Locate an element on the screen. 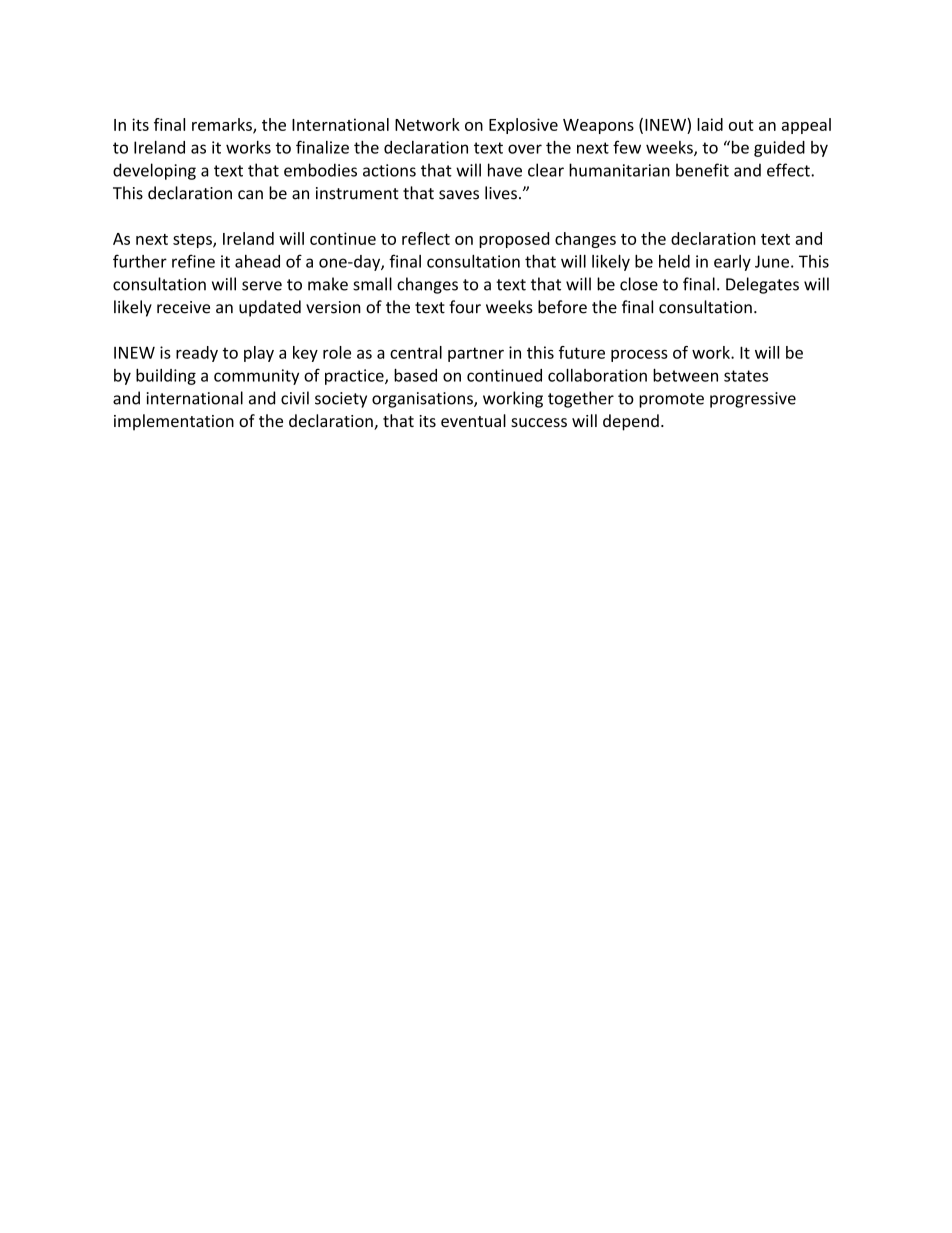  receive is located at coordinates (183, 307).
